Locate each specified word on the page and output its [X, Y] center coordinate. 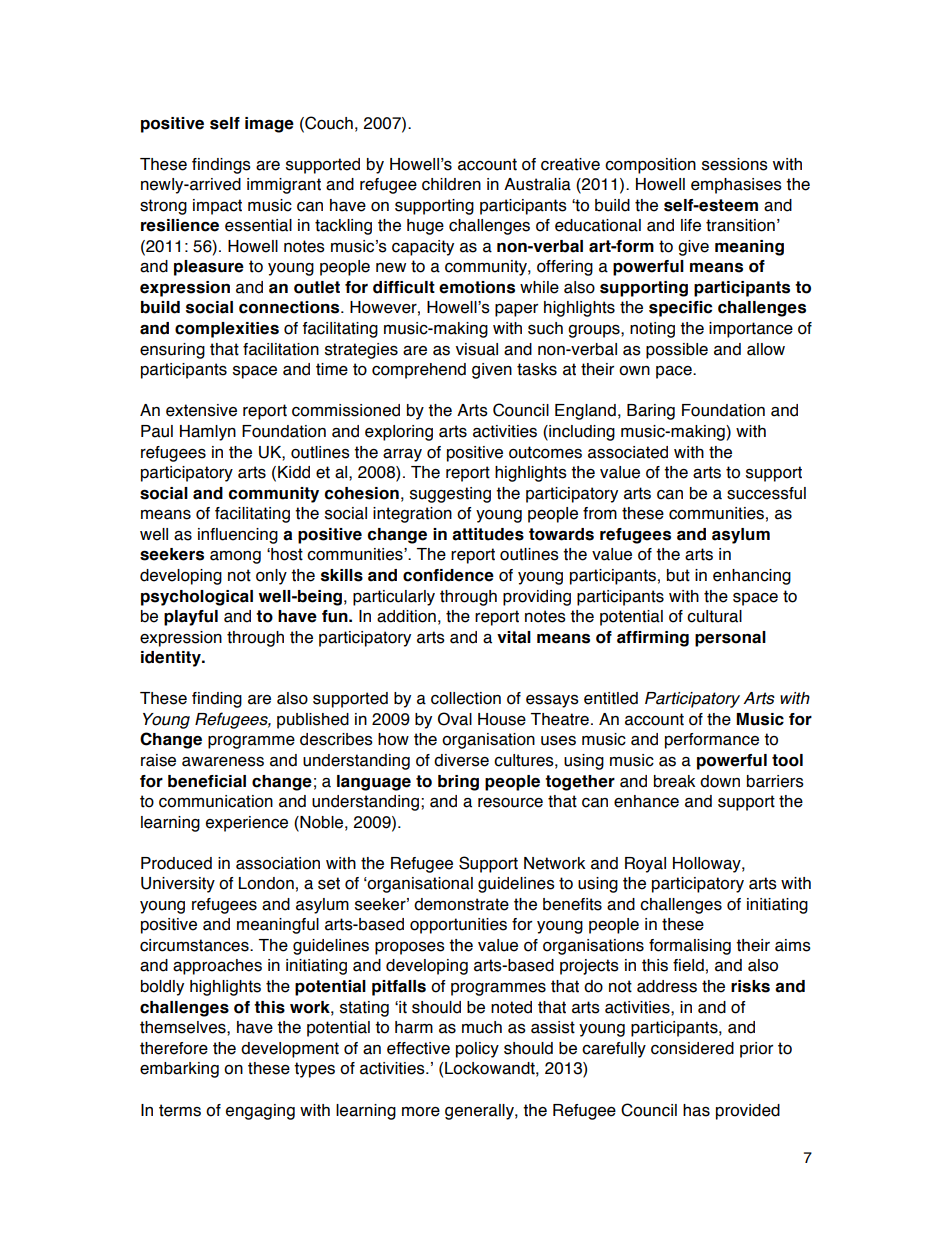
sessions [735, 164]
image [269, 125]
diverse [461, 760]
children [451, 184]
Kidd [294, 472]
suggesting [450, 495]
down [720, 781]
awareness [223, 762]
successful [766, 493]
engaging [260, 1112]
